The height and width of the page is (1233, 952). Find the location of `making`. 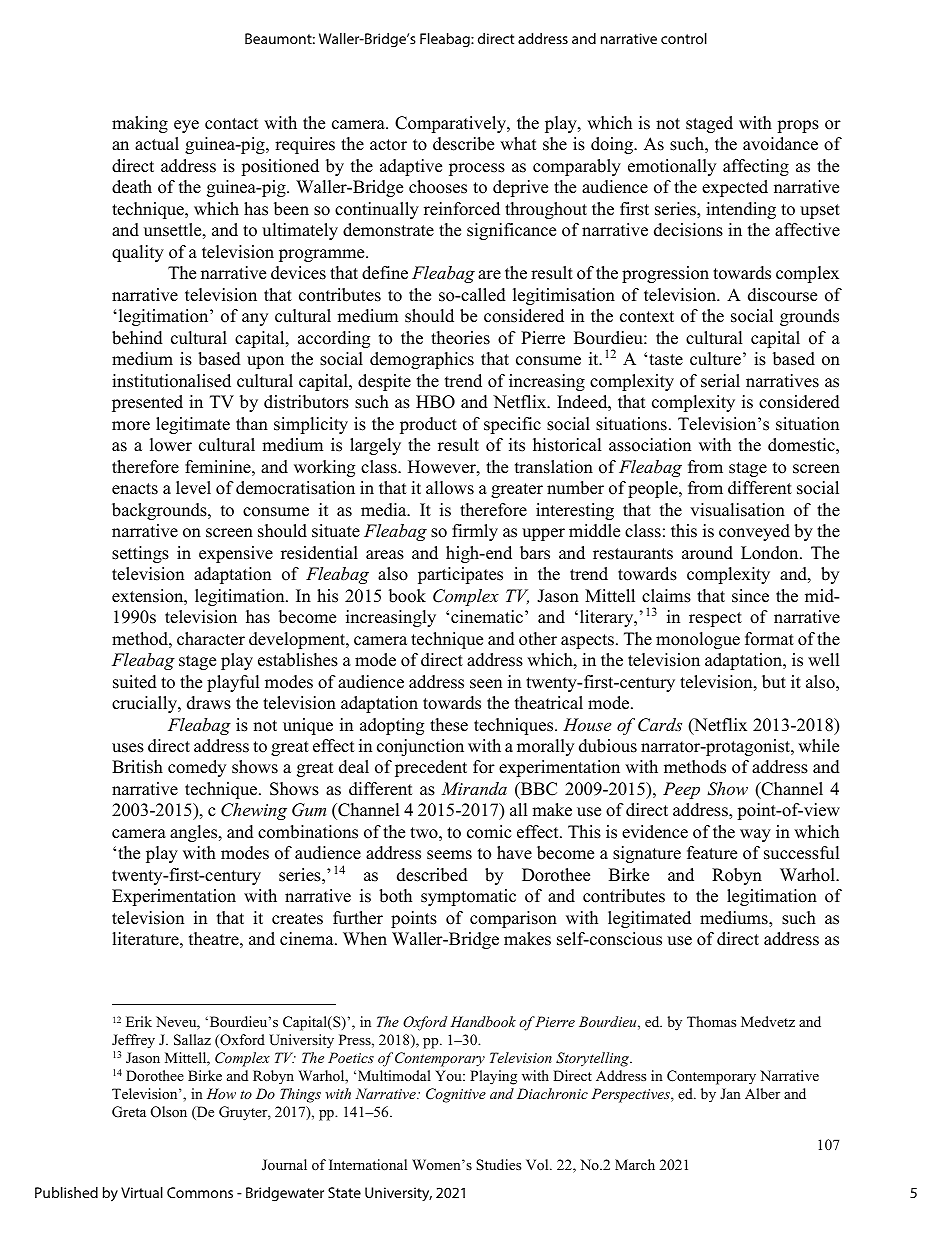

making is located at coordinates (140, 124).
